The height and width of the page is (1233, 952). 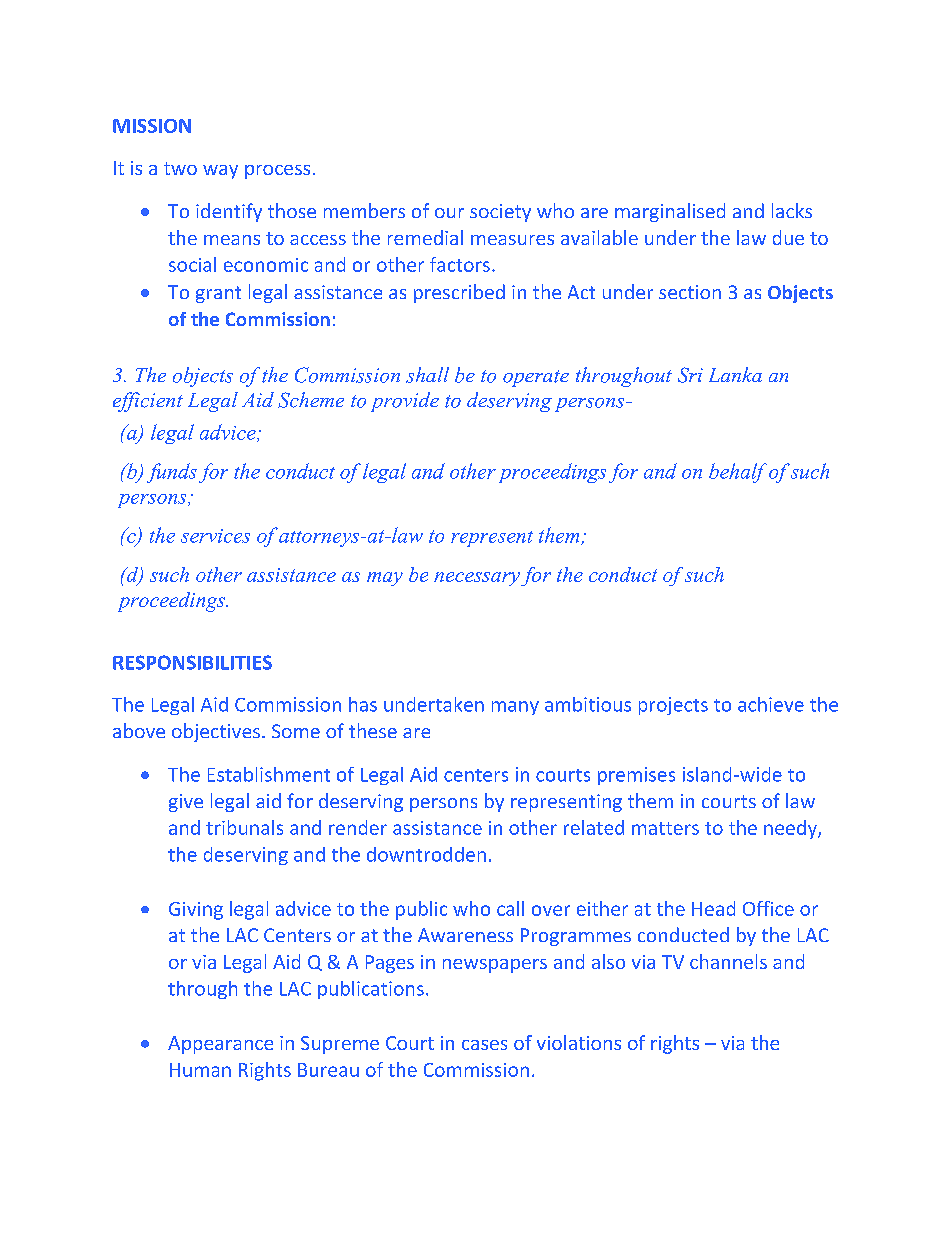 What do you see at coordinates (148, 402) in the page?
I see `efficient` at bounding box center [148, 402].
